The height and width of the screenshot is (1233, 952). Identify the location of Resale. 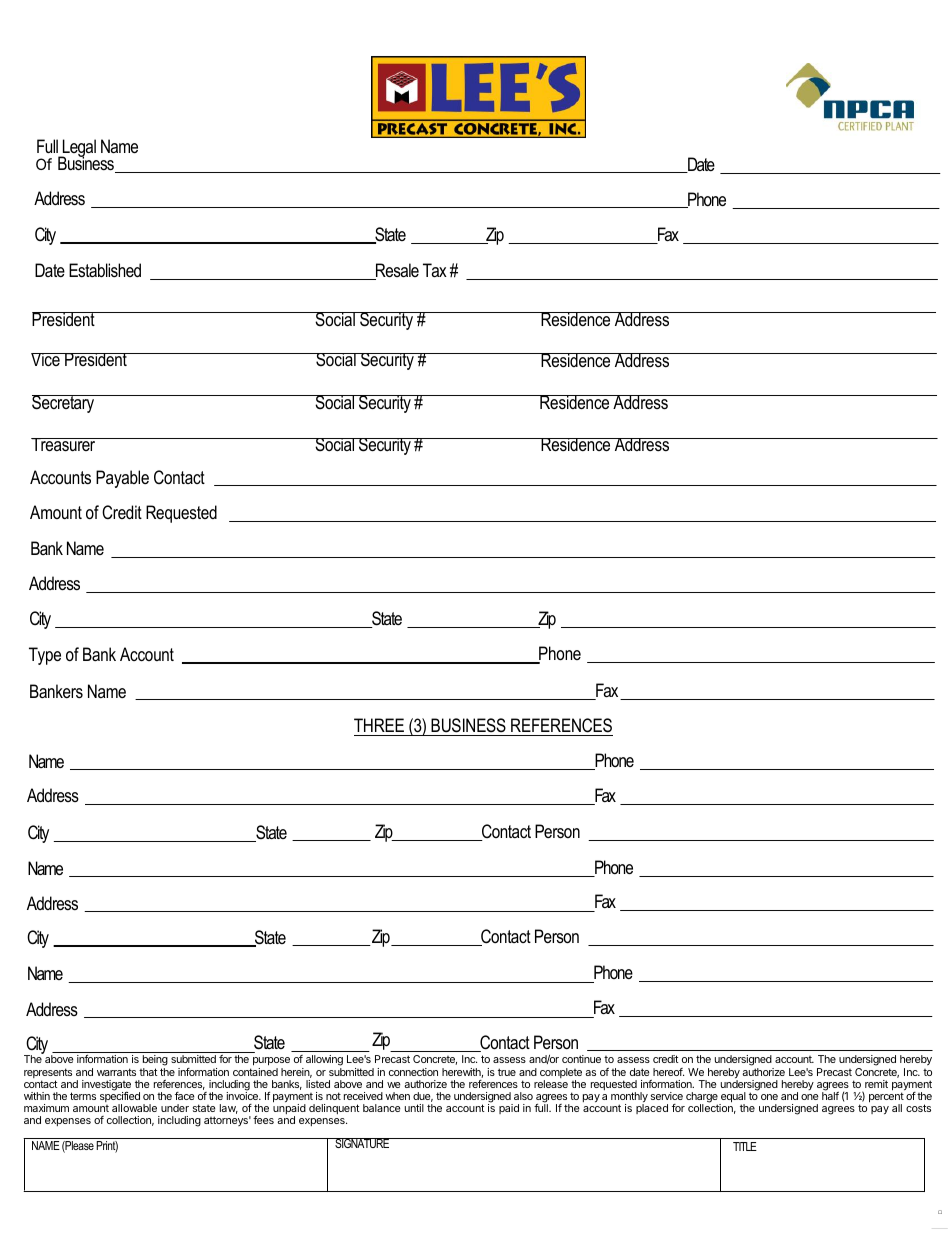
(396, 271).
